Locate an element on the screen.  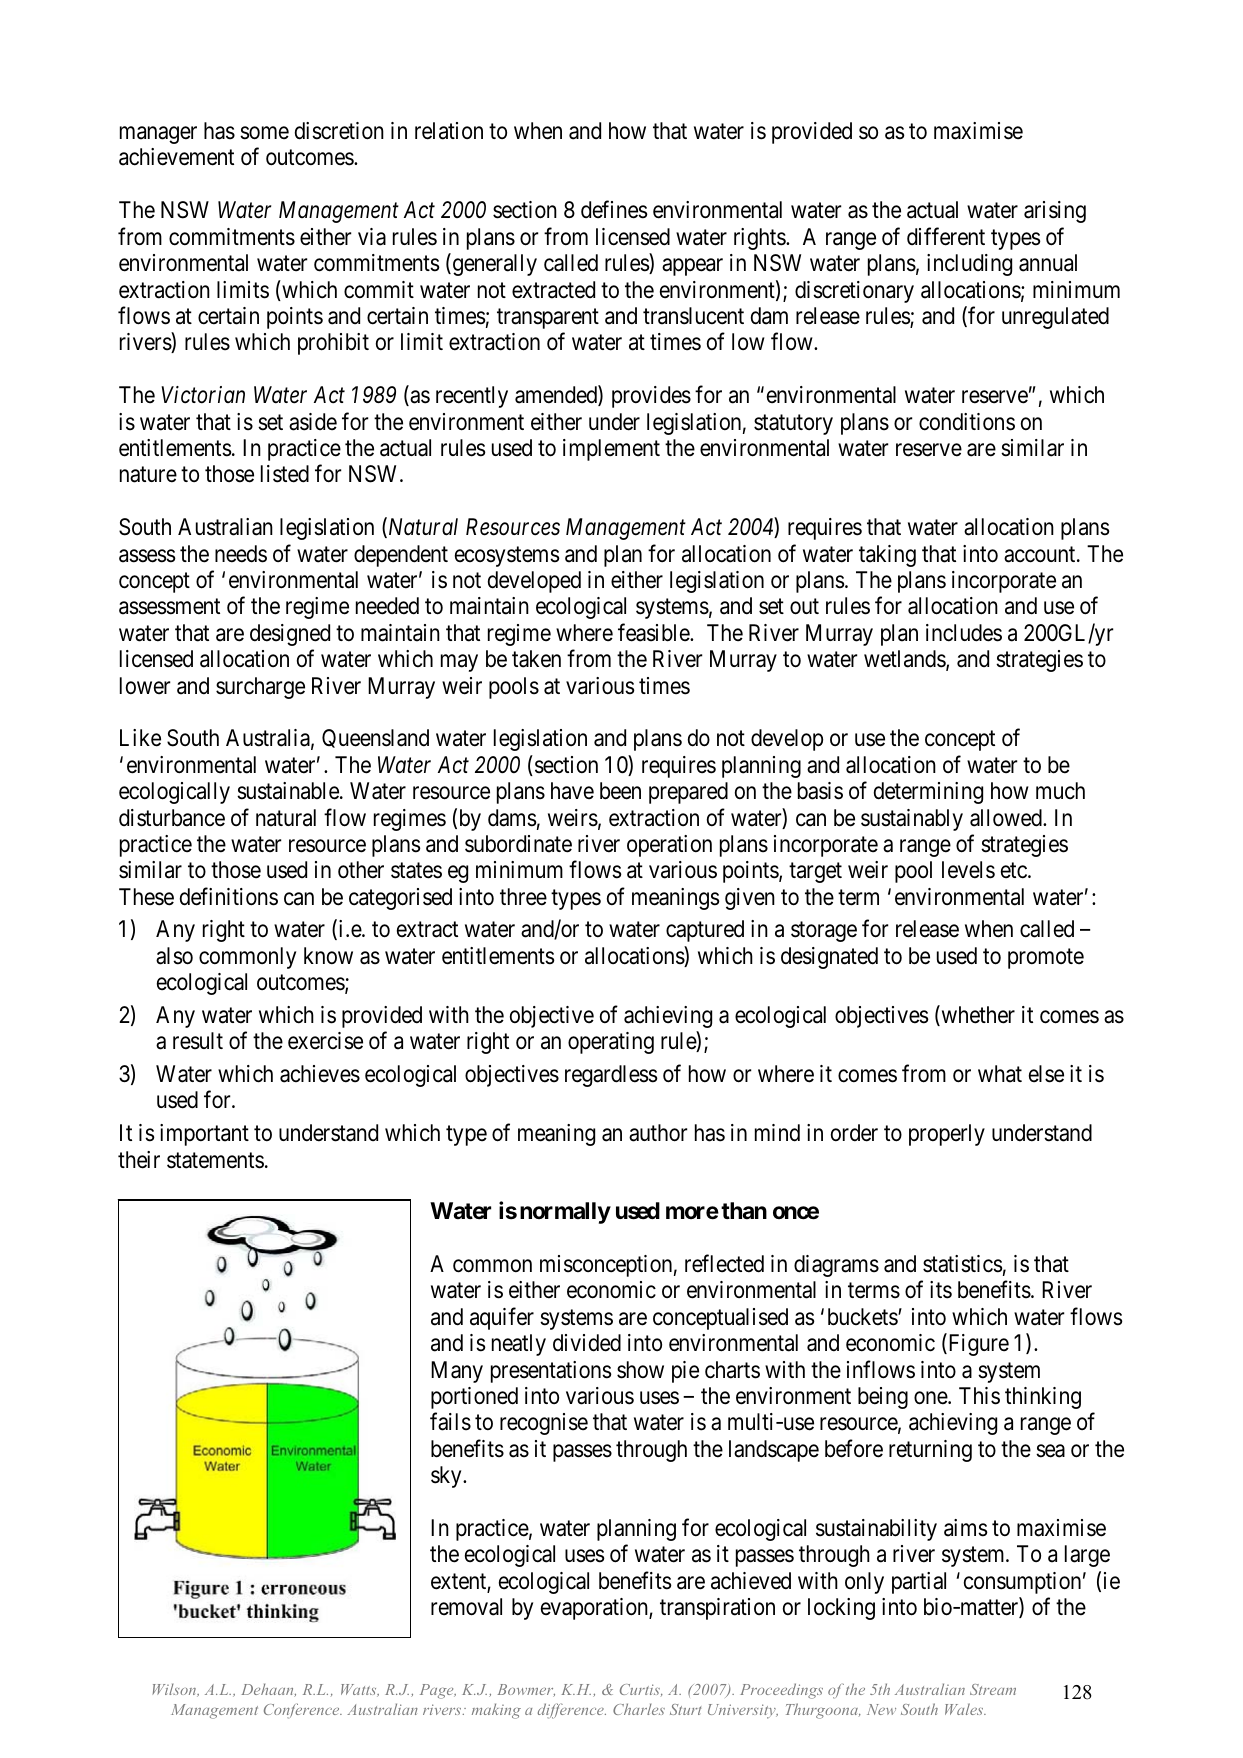
some is located at coordinates (264, 133).
